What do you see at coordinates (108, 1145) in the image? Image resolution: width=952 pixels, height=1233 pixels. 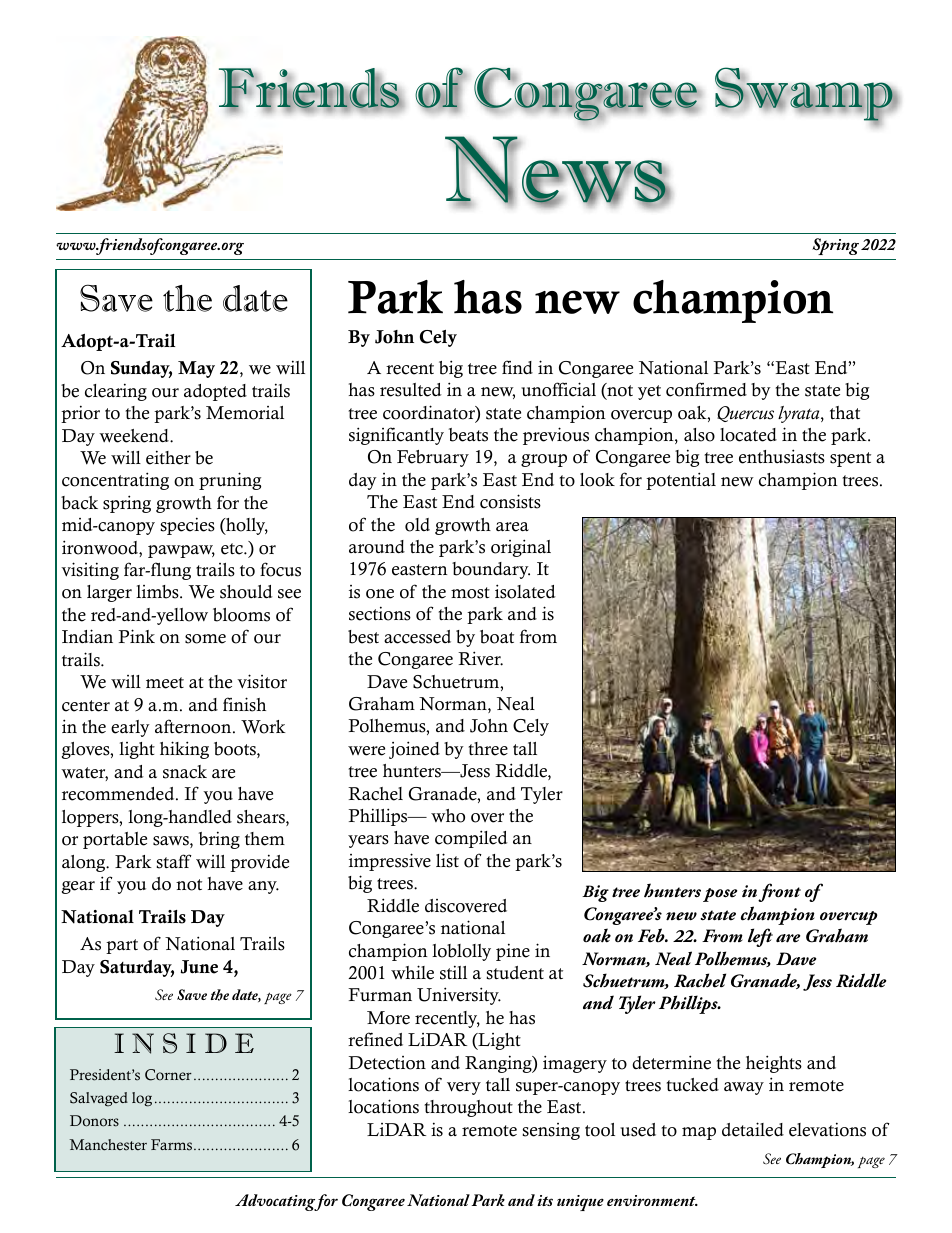 I see `Manchester` at bounding box center [108, 1145].
